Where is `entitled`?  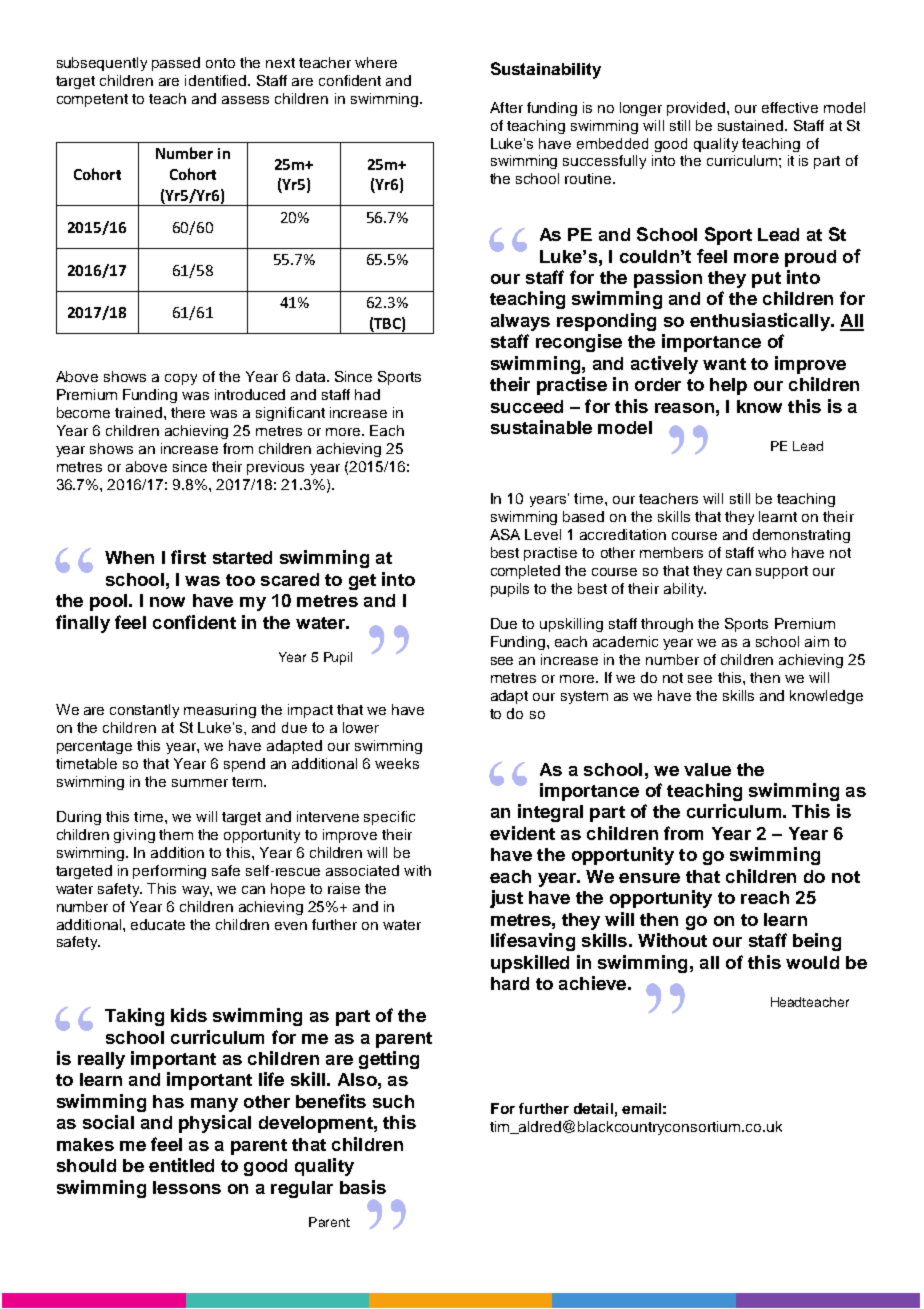
entitled is located at coordinates (181, 1165).
